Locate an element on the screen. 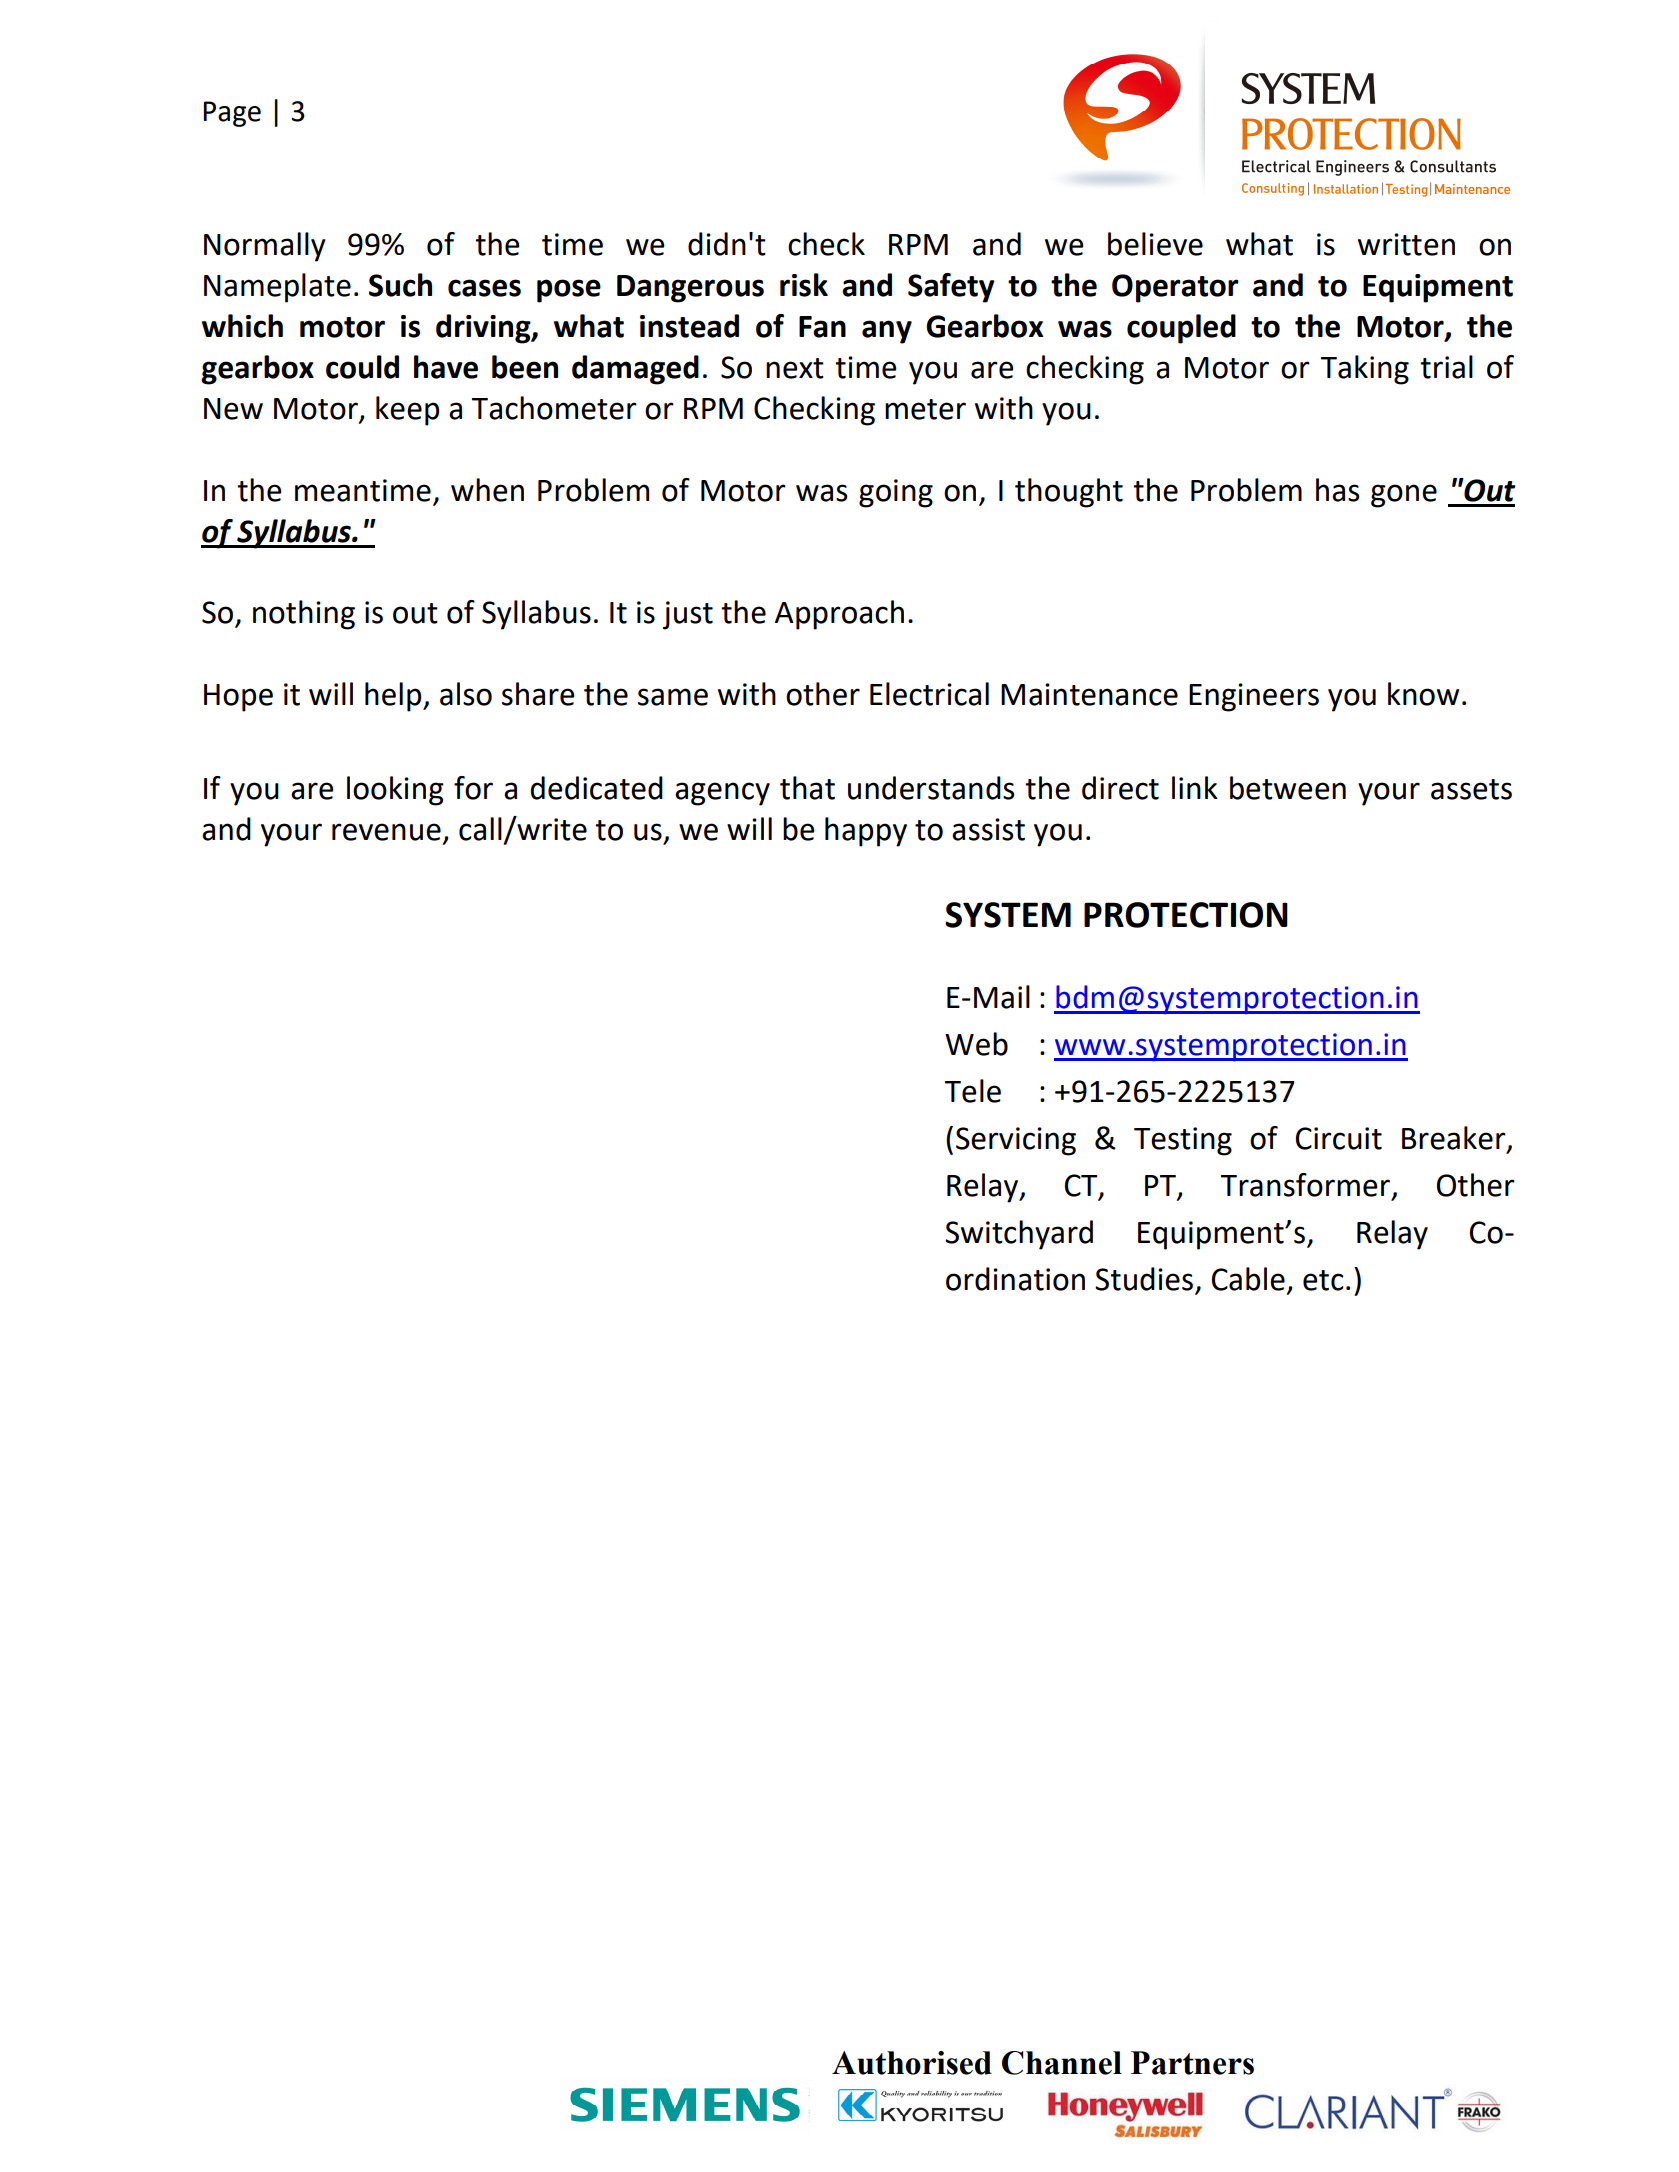  Channel is located at coordinates (1062, 2063).
